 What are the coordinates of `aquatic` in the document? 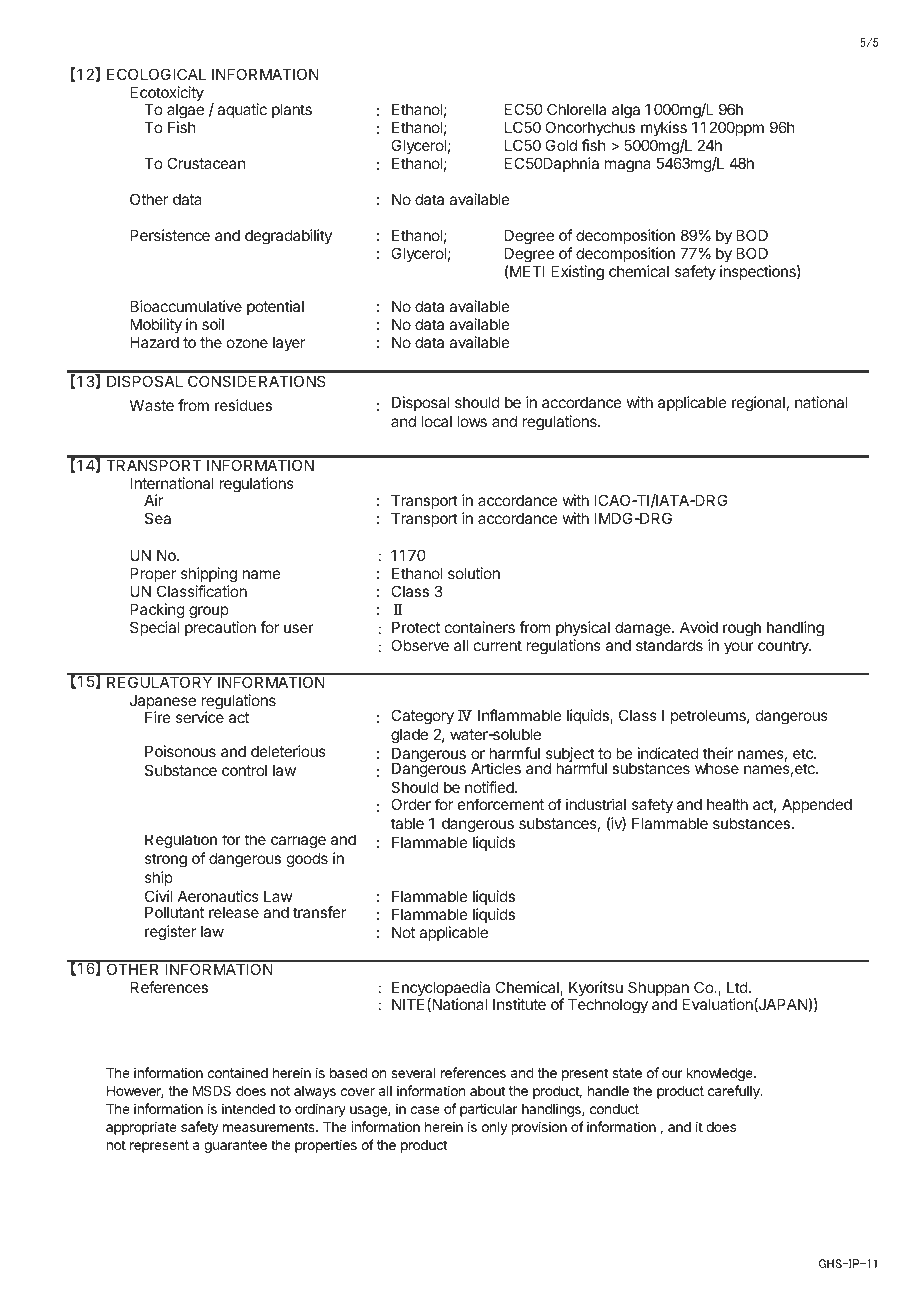 It's located at (242, 110).
